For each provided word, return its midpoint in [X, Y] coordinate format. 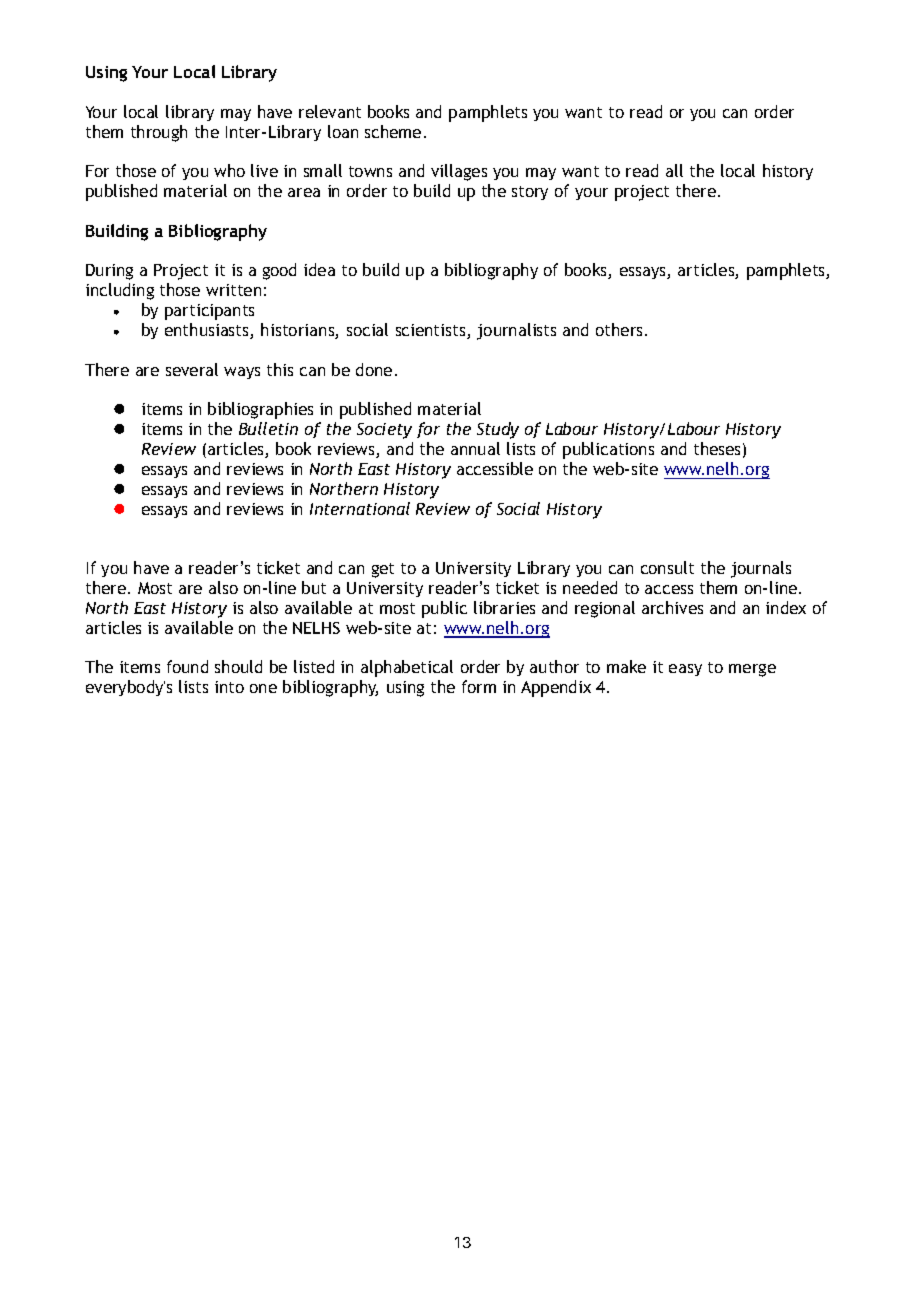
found [187, 666]
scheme [393, 131]
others [621, 329]
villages [459, 172]
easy [685, 670]
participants [209, 312]
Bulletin [268, 428]
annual [475, 448]
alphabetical [407, 668]
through [159, 133]
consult [667, 567]
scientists [432, 331]
